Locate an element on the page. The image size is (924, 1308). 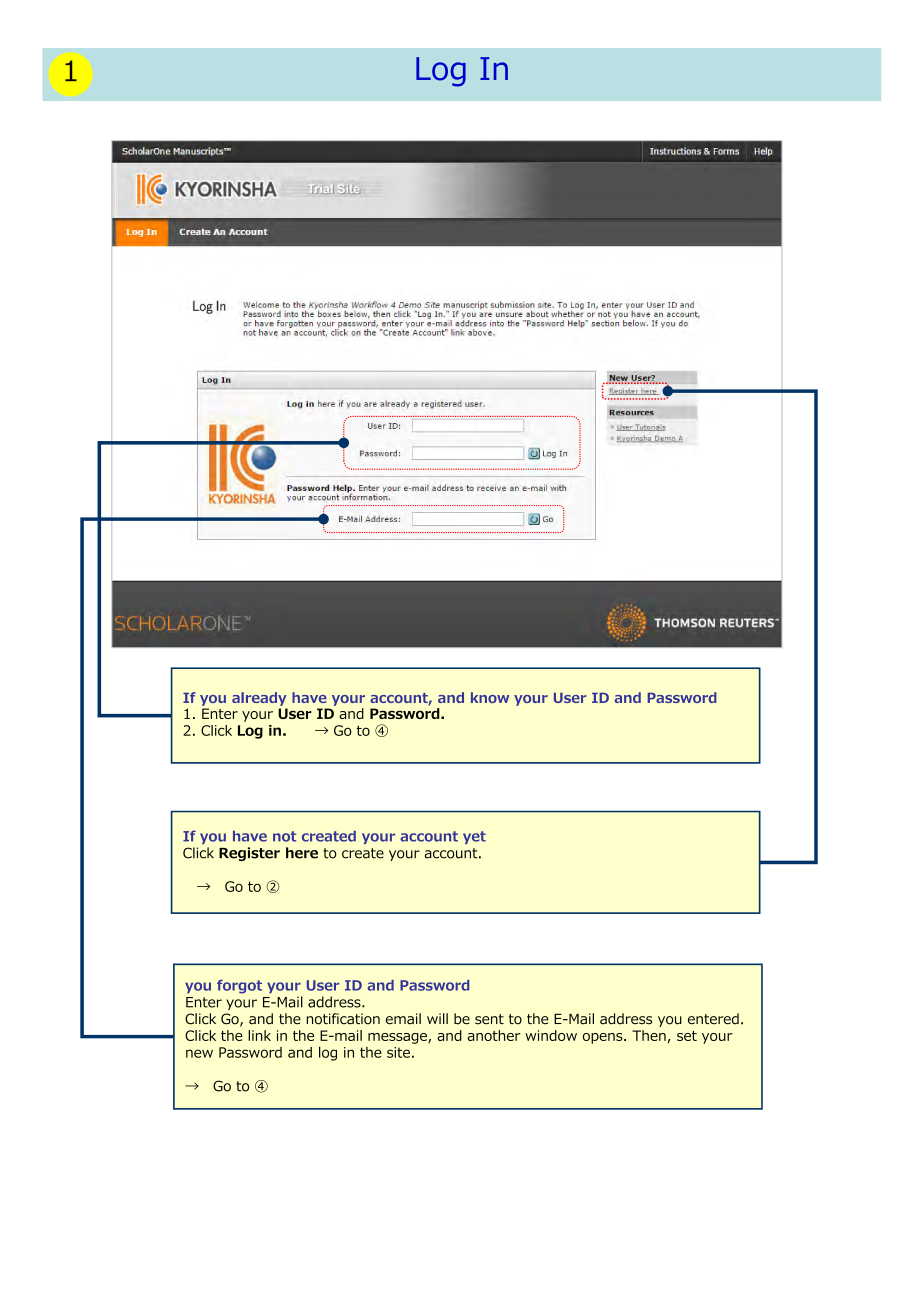
forgot is located at coordinates (239, 987).
